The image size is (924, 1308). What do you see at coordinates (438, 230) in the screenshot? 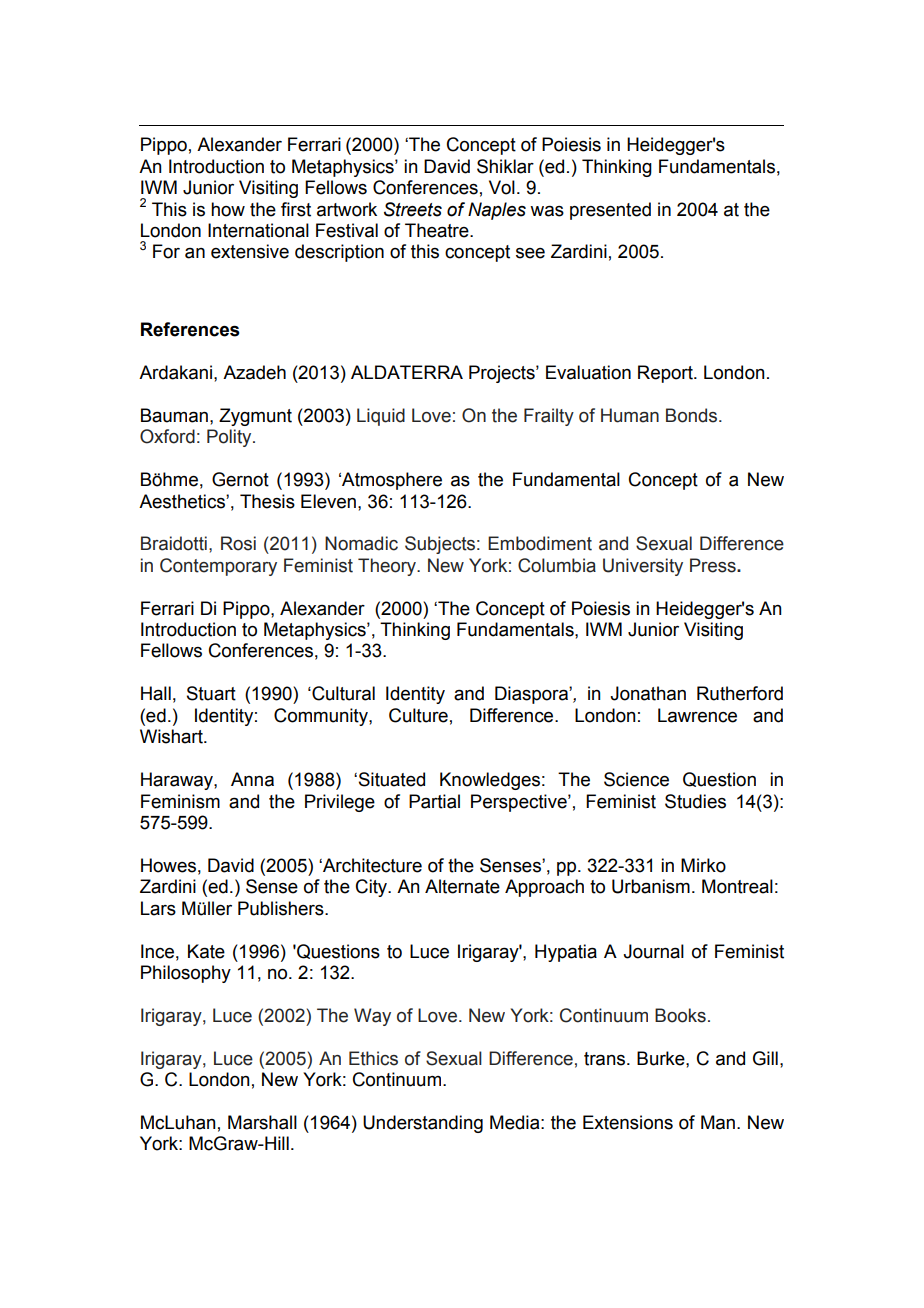
I see `Theatre` at bounding box center [438, 230].
